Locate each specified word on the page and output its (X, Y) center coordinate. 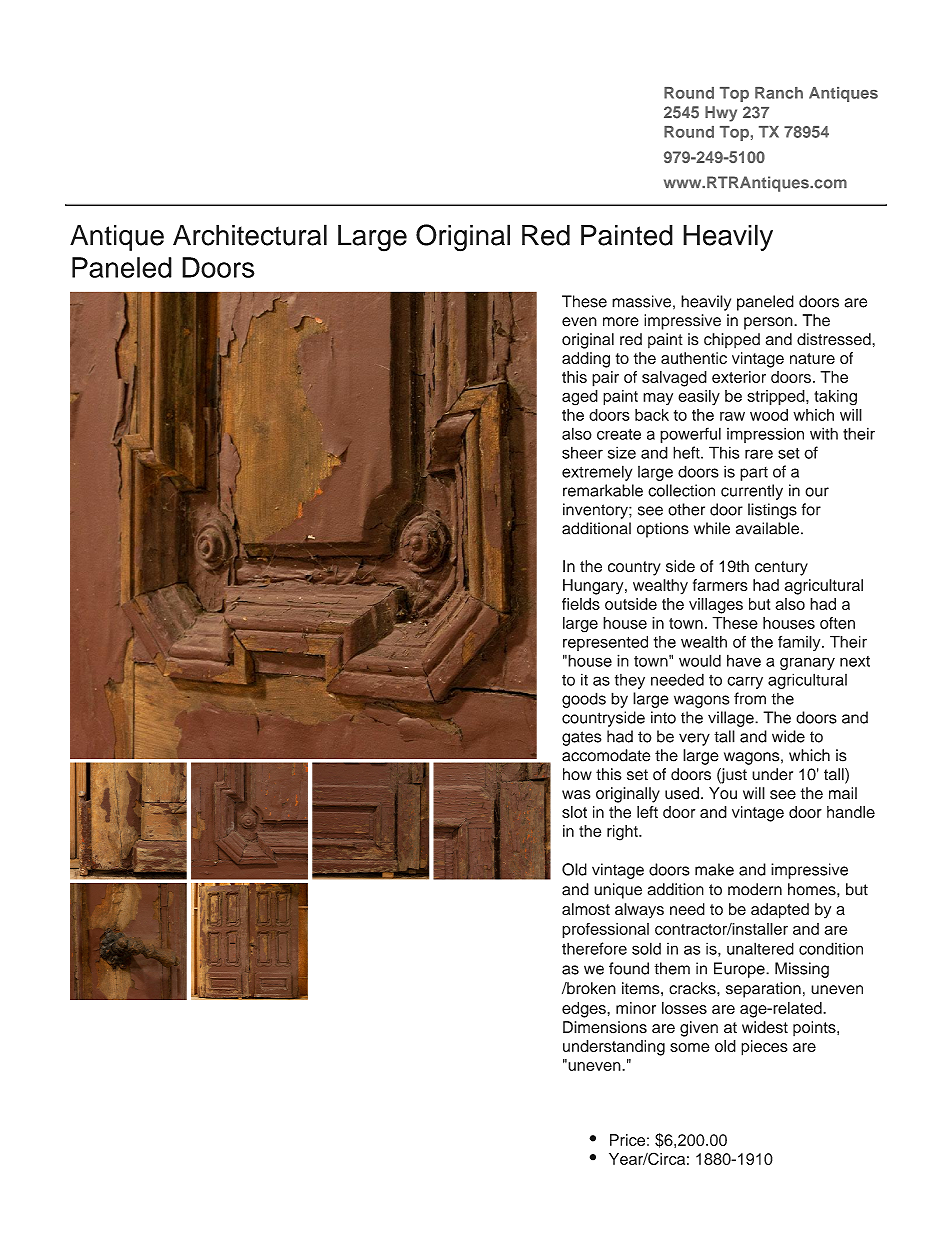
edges (584, 1010)
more (621, 322)
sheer (582, 452)
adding (586, 360)
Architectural (250, 235)
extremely (597, 473)
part (754, 474)
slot (574, 812)
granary (807, 663)
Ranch (779, 93)
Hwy (721, 114)
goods (584, 700)
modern (755, 889)
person (769, 323)
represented (605, 643)
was (576, 795)
